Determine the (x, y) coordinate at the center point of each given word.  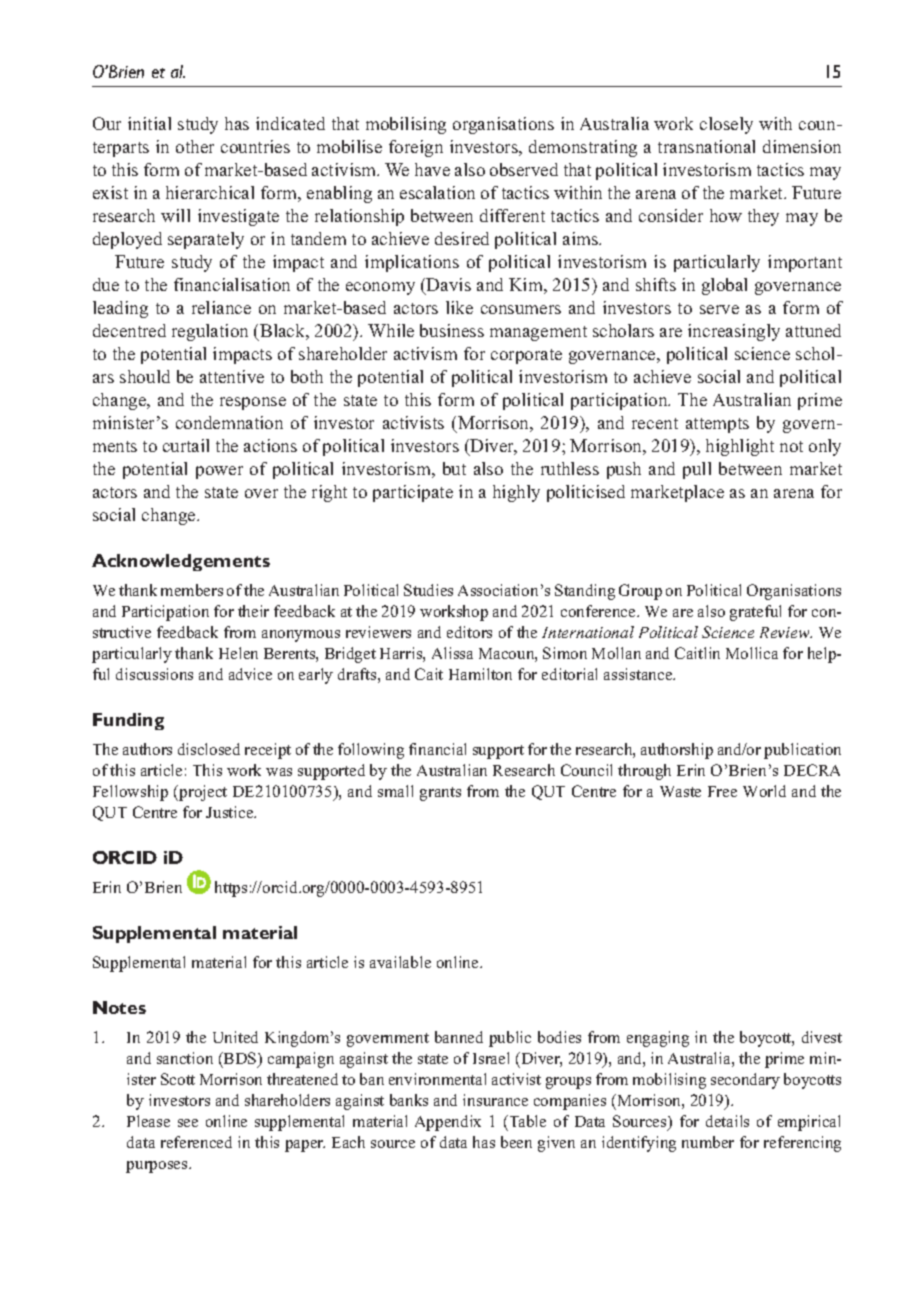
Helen (238, 653)
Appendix (448, 1123)
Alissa (452, 653)
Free (722, 791)
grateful (755, 613)
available (400, 962)
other (195, 146)
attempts (717, 425)
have (432, 169)
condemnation (229, 422)
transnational (706, 146)
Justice (231, 812)
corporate (526, 356)
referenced (196, 1142)
